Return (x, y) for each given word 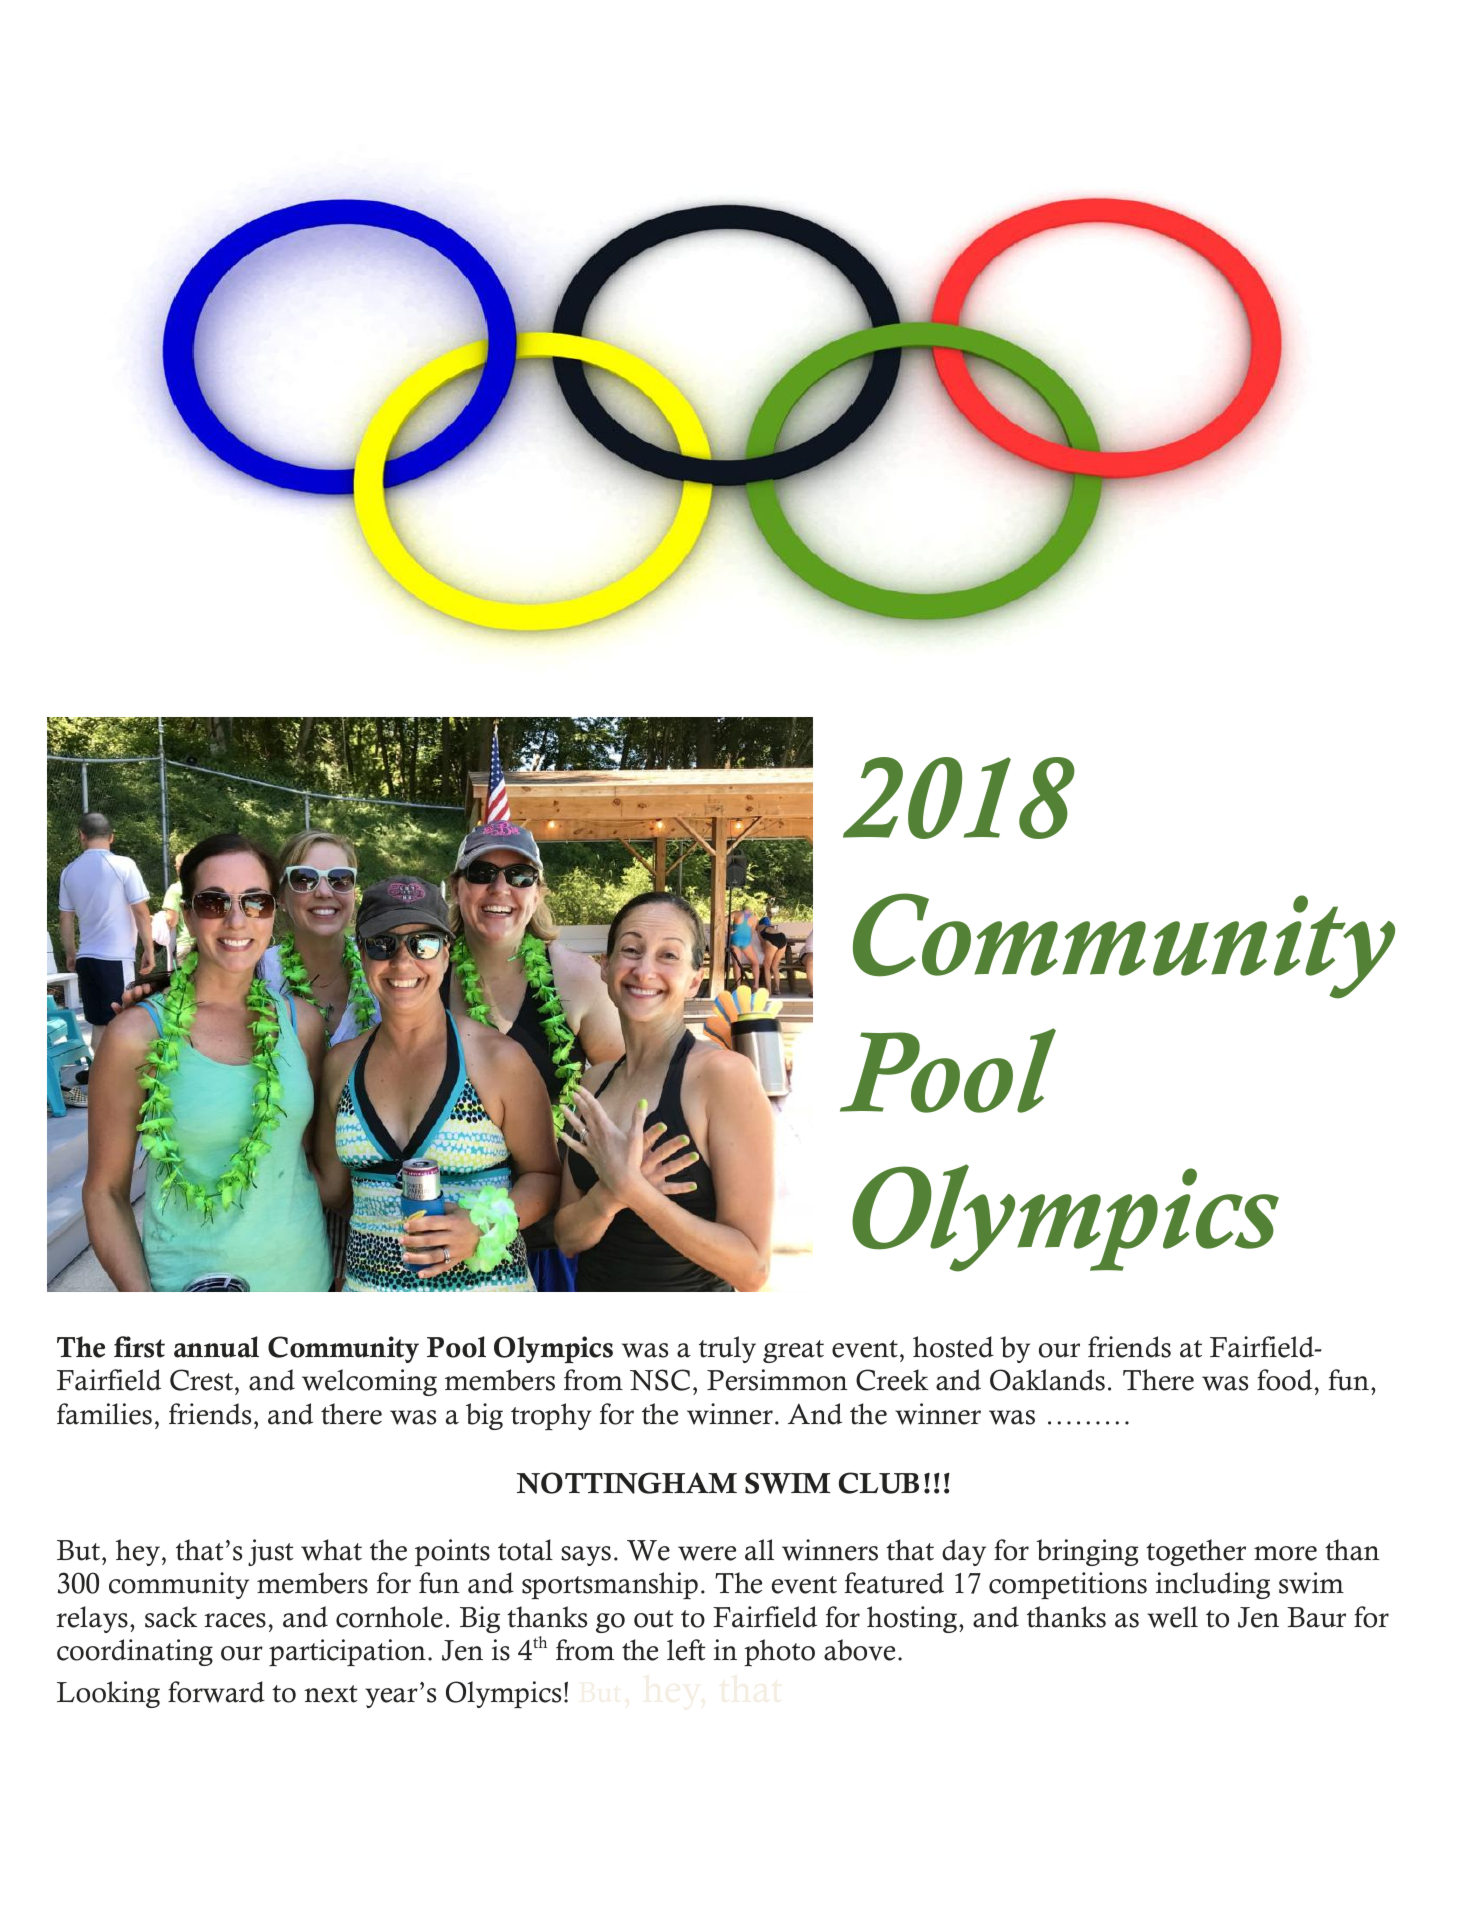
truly (727, 1349)
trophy (551, 1416)
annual (216, 1347)
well (1172, 1617)
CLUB (879, 1483)
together (1196, 1552)
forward (216, 1692)
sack (171, 1617)
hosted (953, 1347)
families (104, 1414)
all (759, 1550)
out (653, 1619)
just (270, 1552)
